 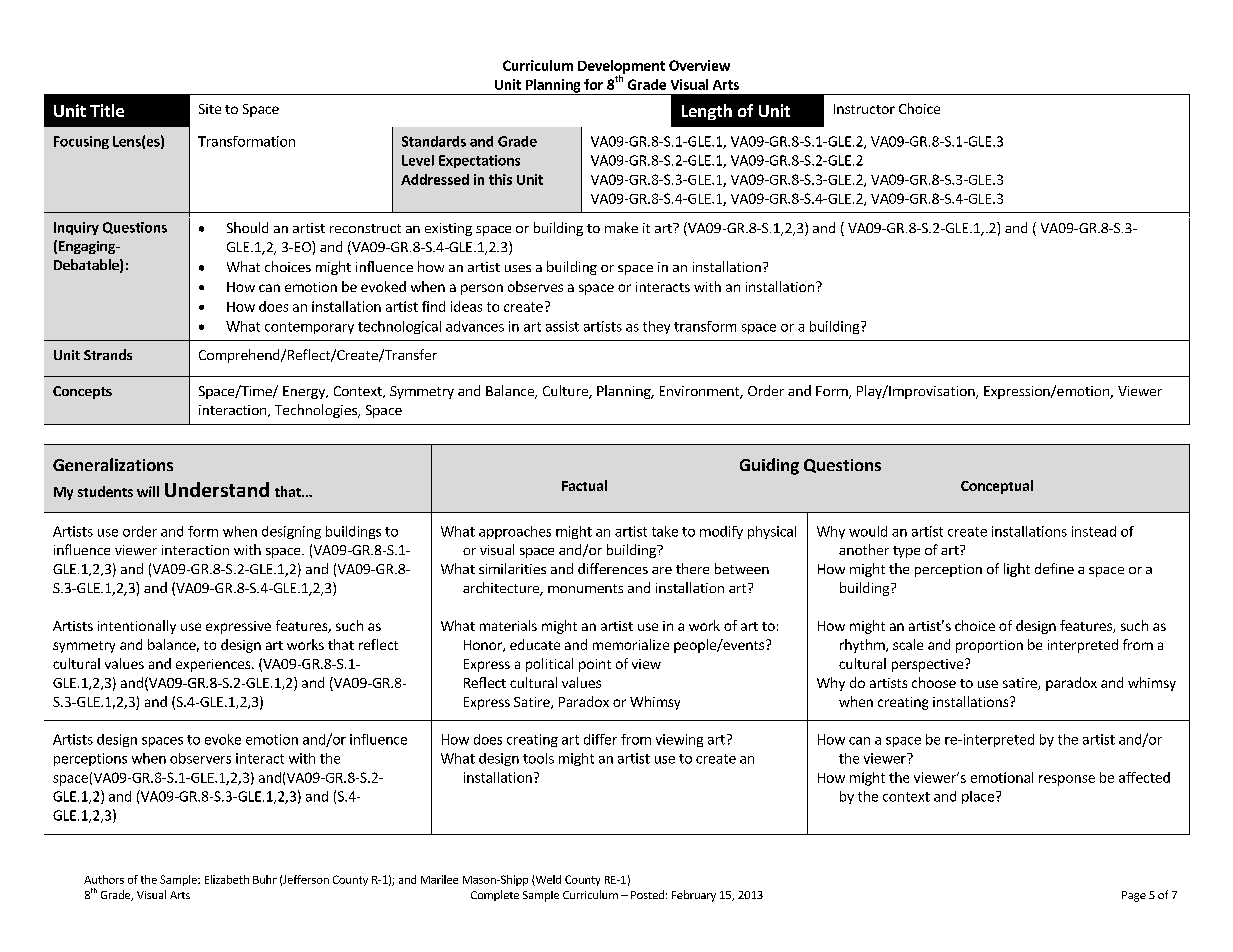 I want to click on Instructor, so click(x=864, y=109).
